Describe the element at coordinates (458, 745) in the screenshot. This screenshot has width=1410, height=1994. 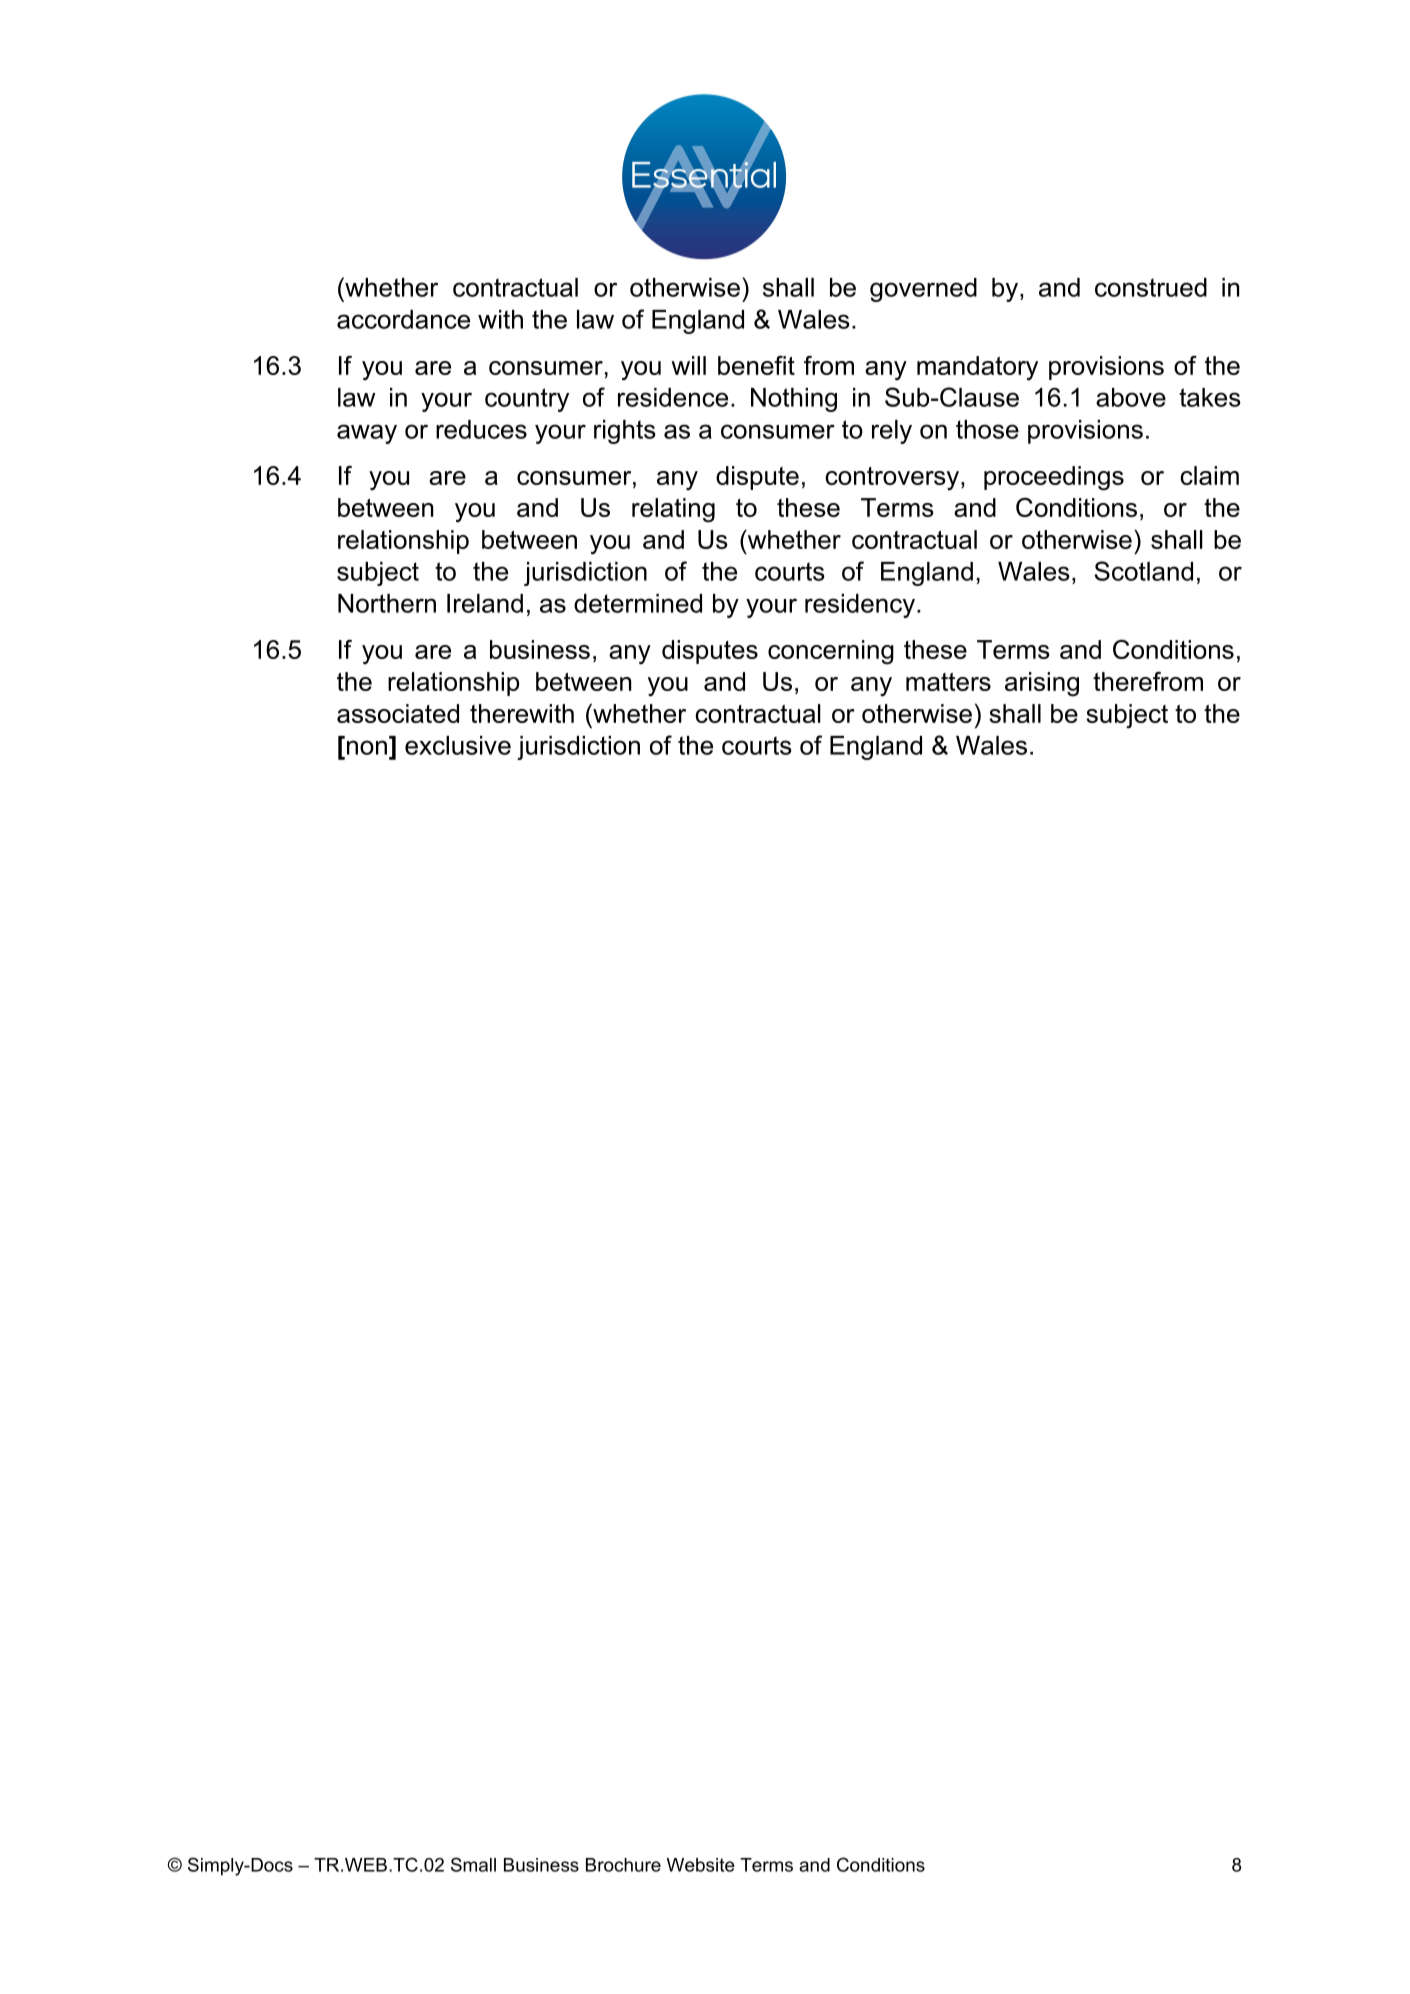
I see `exclusive` at that location.
